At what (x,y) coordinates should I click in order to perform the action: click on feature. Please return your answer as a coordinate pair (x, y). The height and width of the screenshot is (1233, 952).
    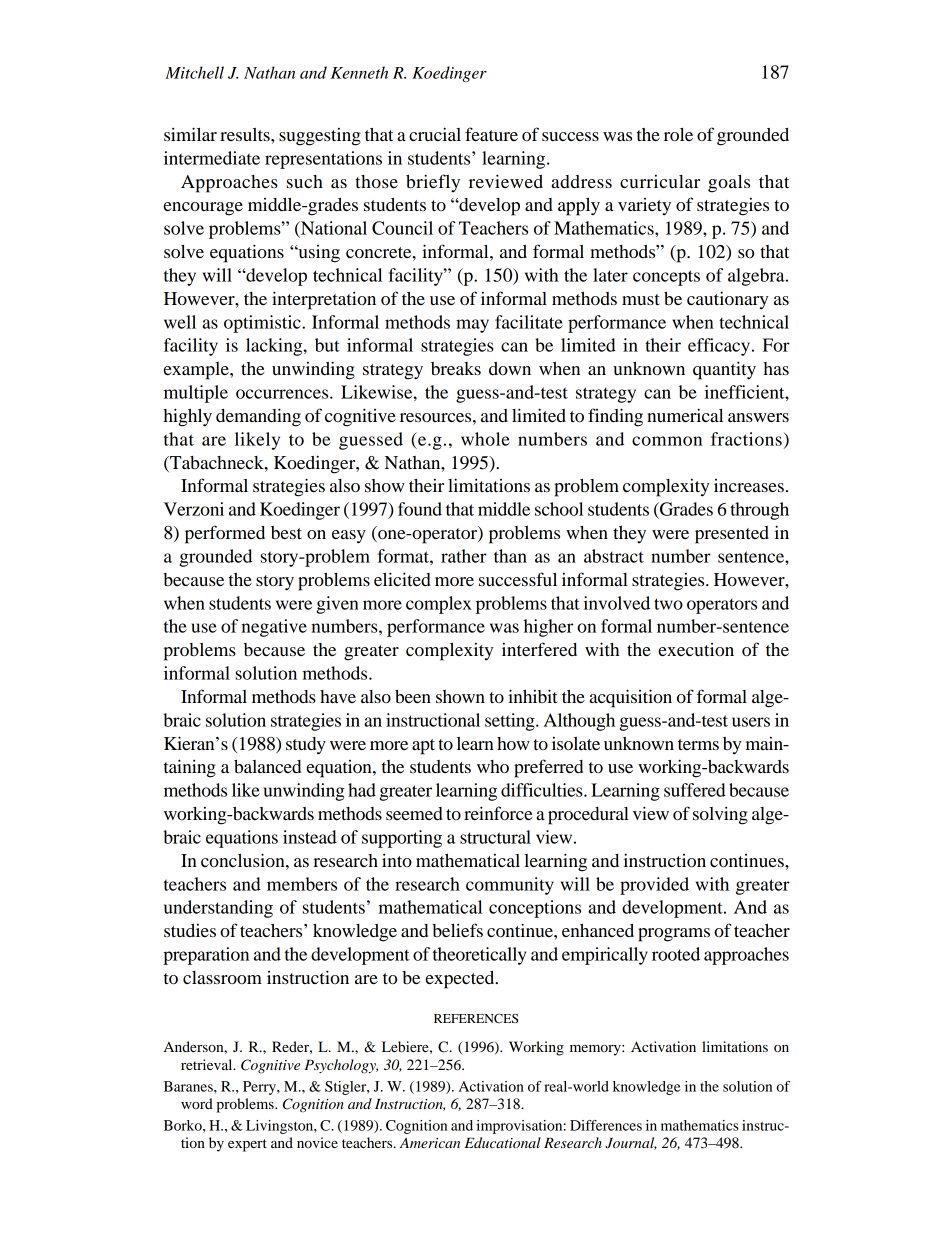
    Looking at the image, I should click on (491, 134).
